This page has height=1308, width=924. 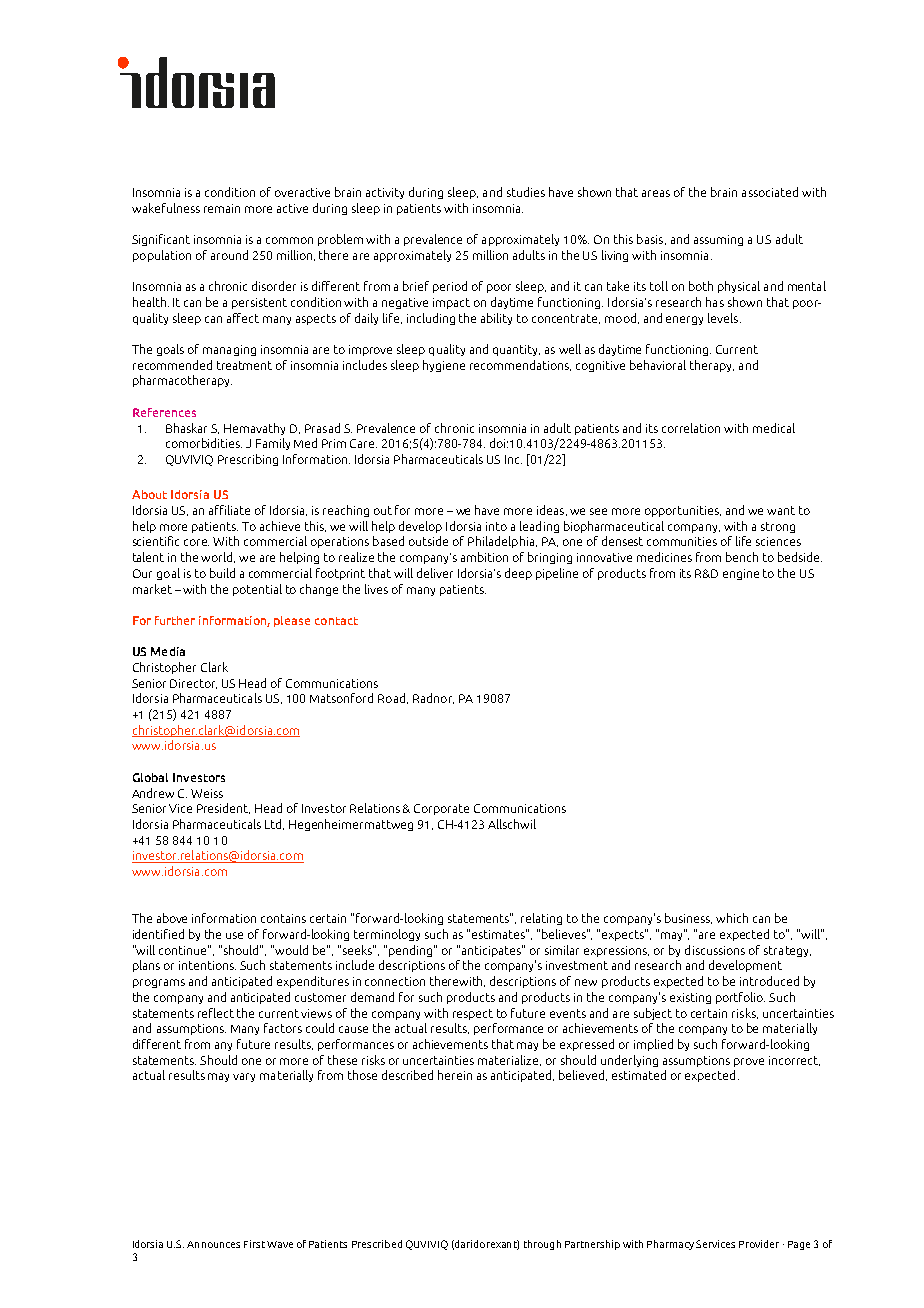 I want to click on which, so click(x=732, y=918).
